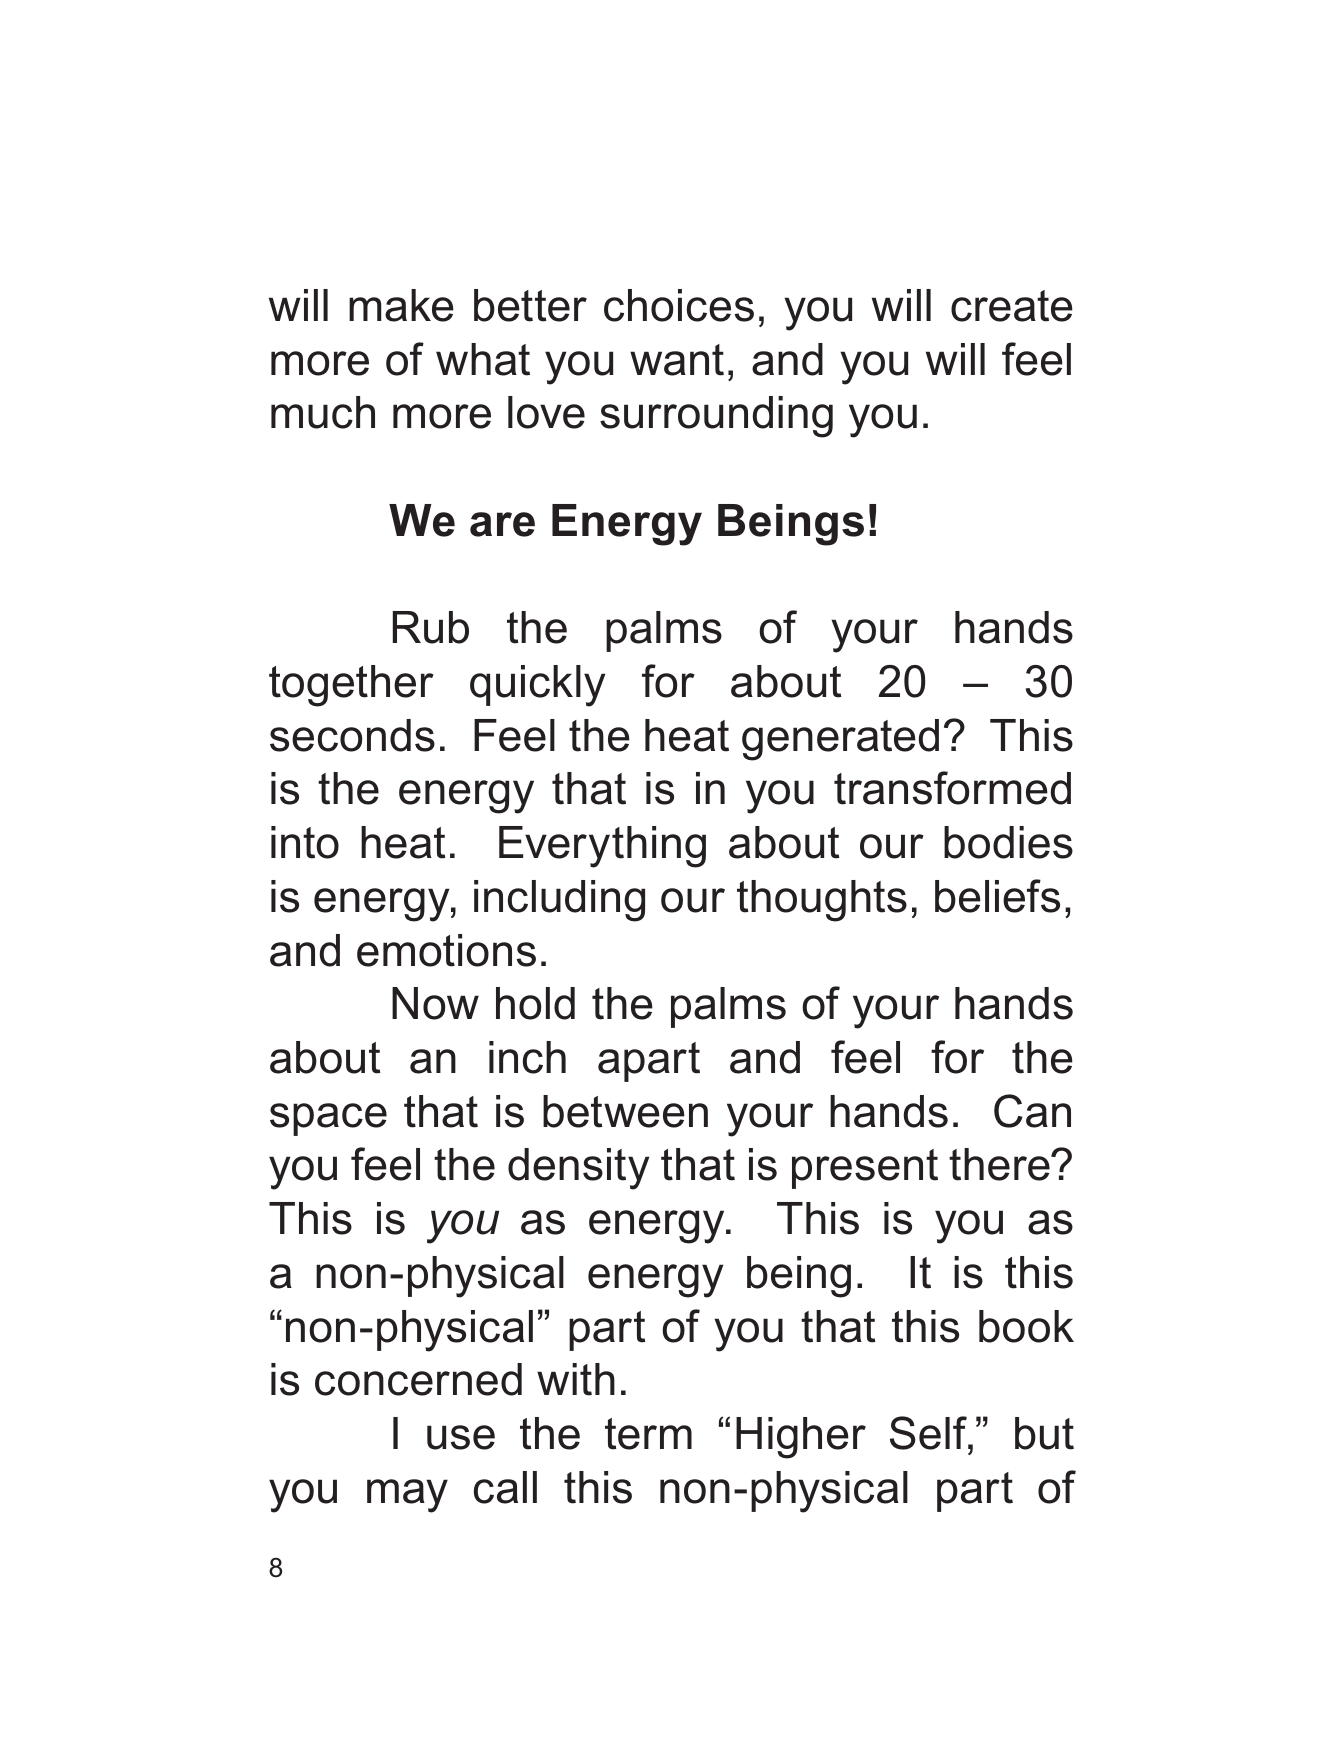  What do you see at coordinates (1012, 306) in the screenshot?
I see `create` at bounding box center [1012, 306].
